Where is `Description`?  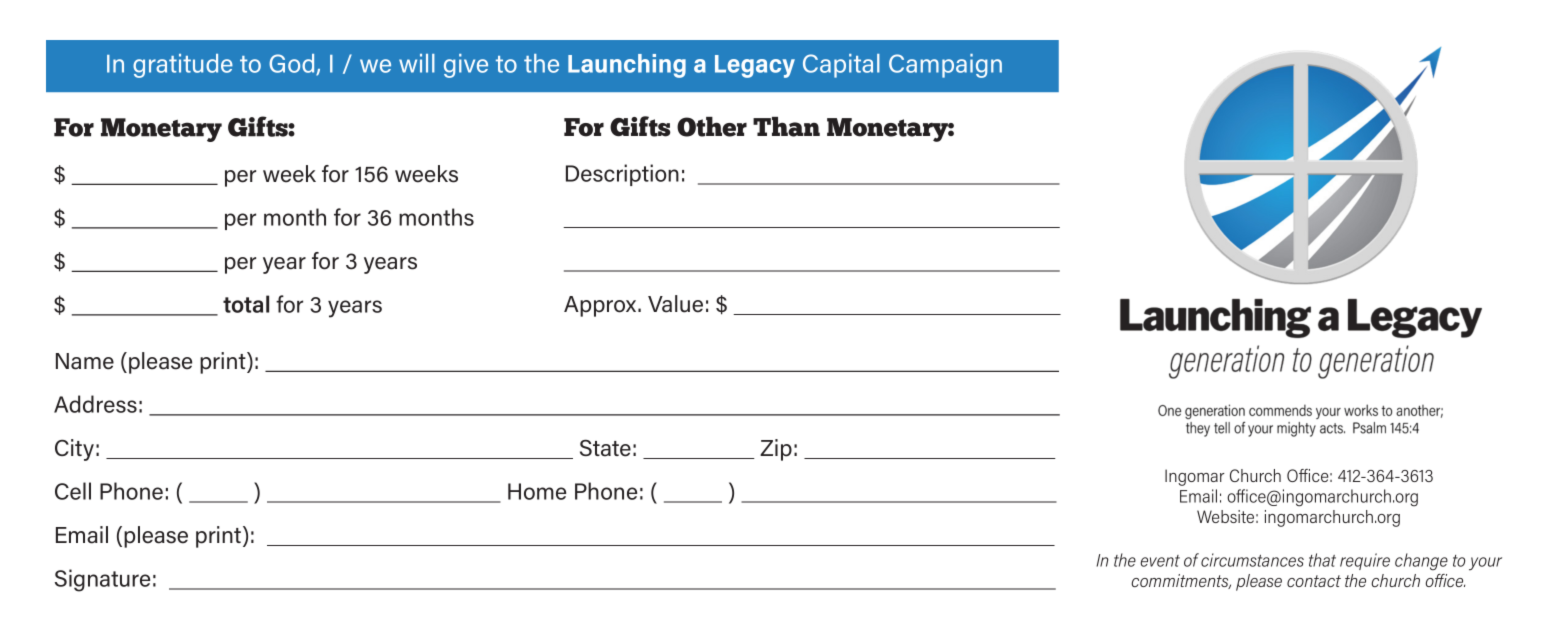
Description is located at coordinates (622, 175).
